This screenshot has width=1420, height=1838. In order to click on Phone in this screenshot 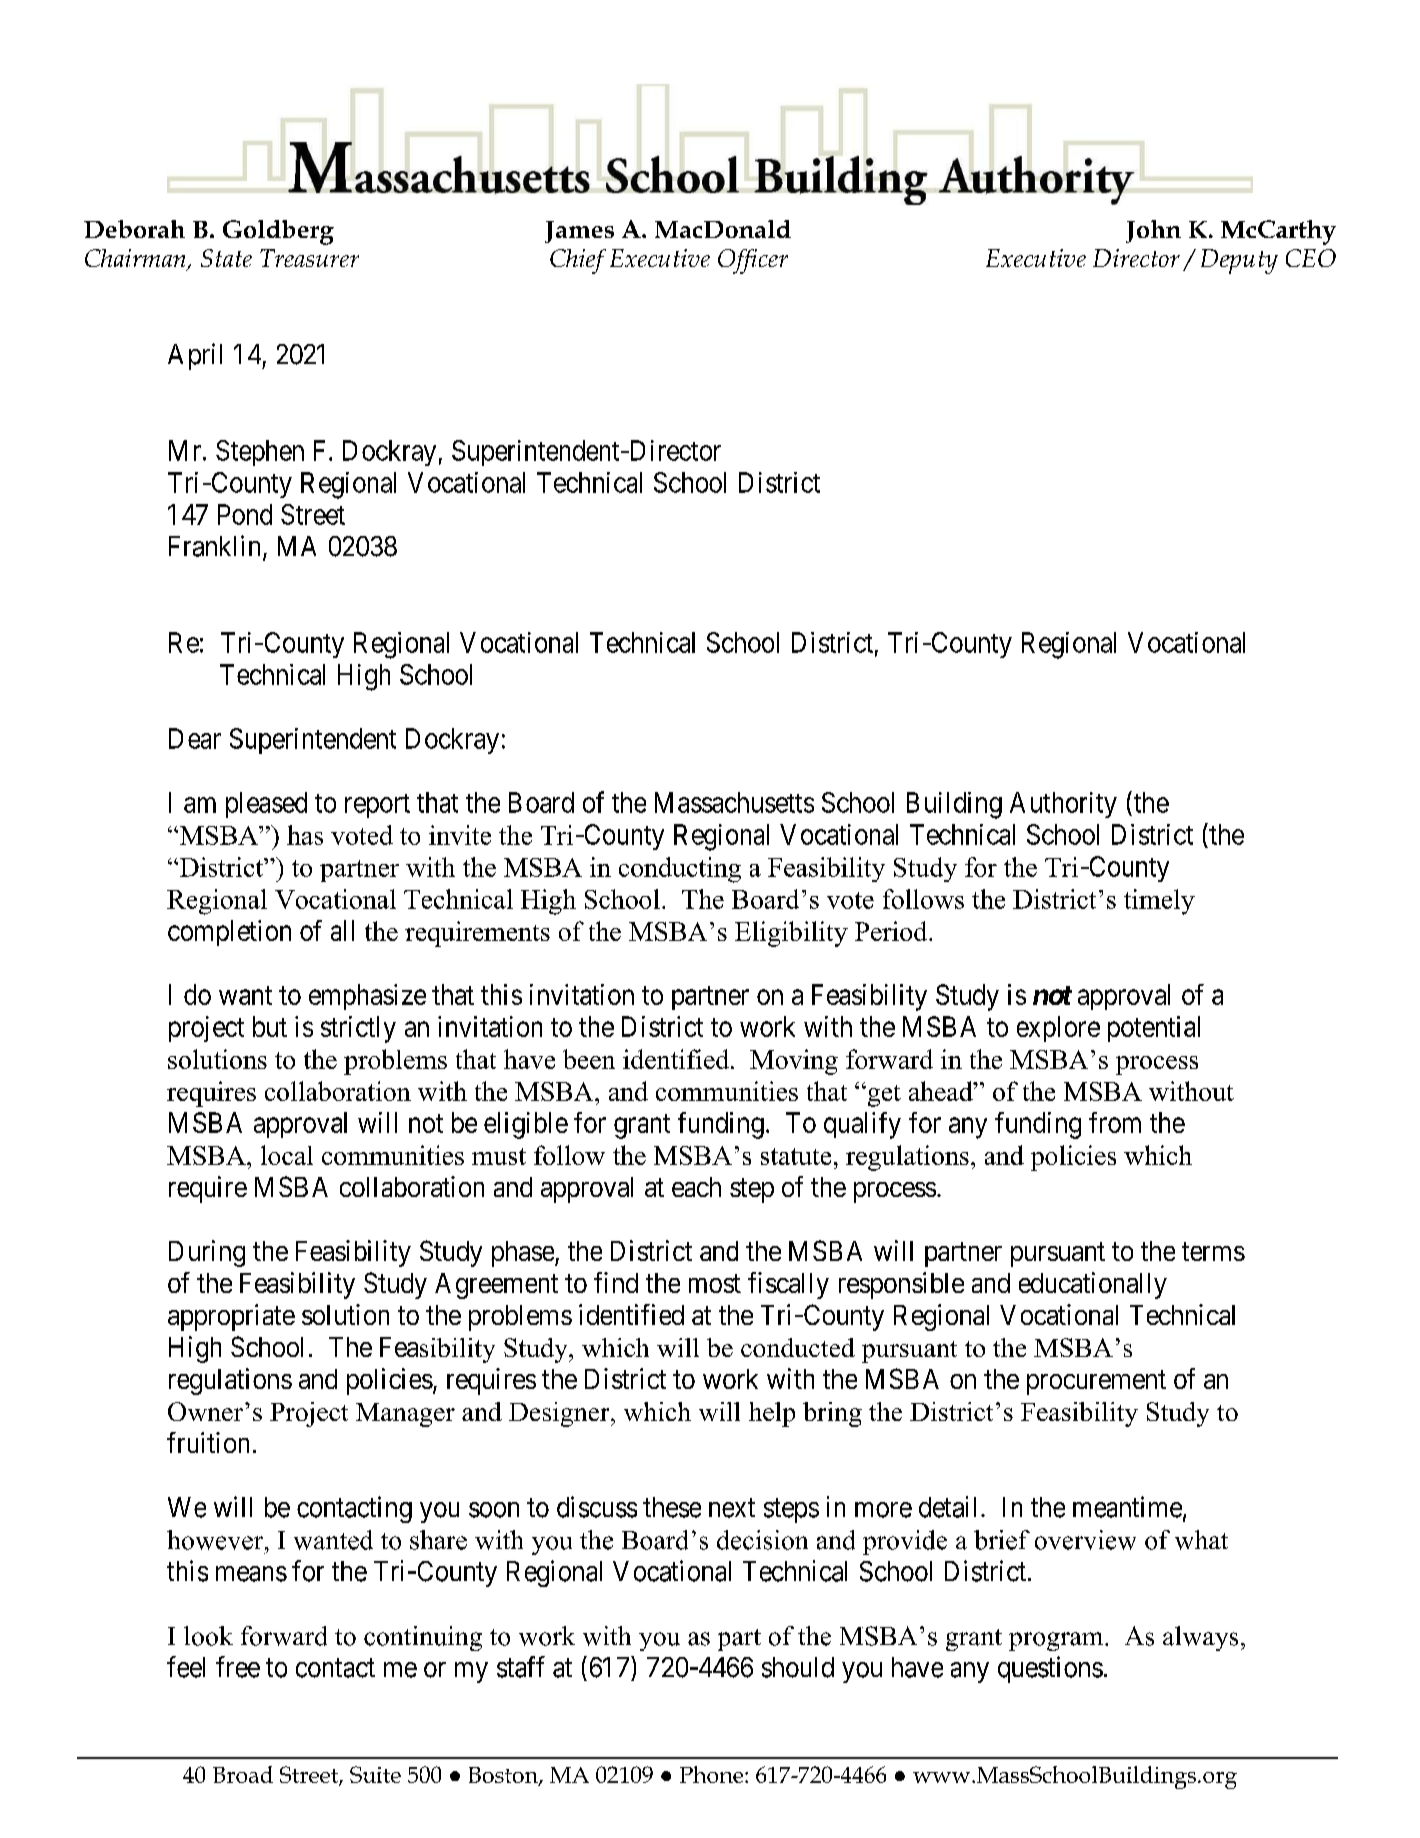, I will do `click(713, 1774)`.
